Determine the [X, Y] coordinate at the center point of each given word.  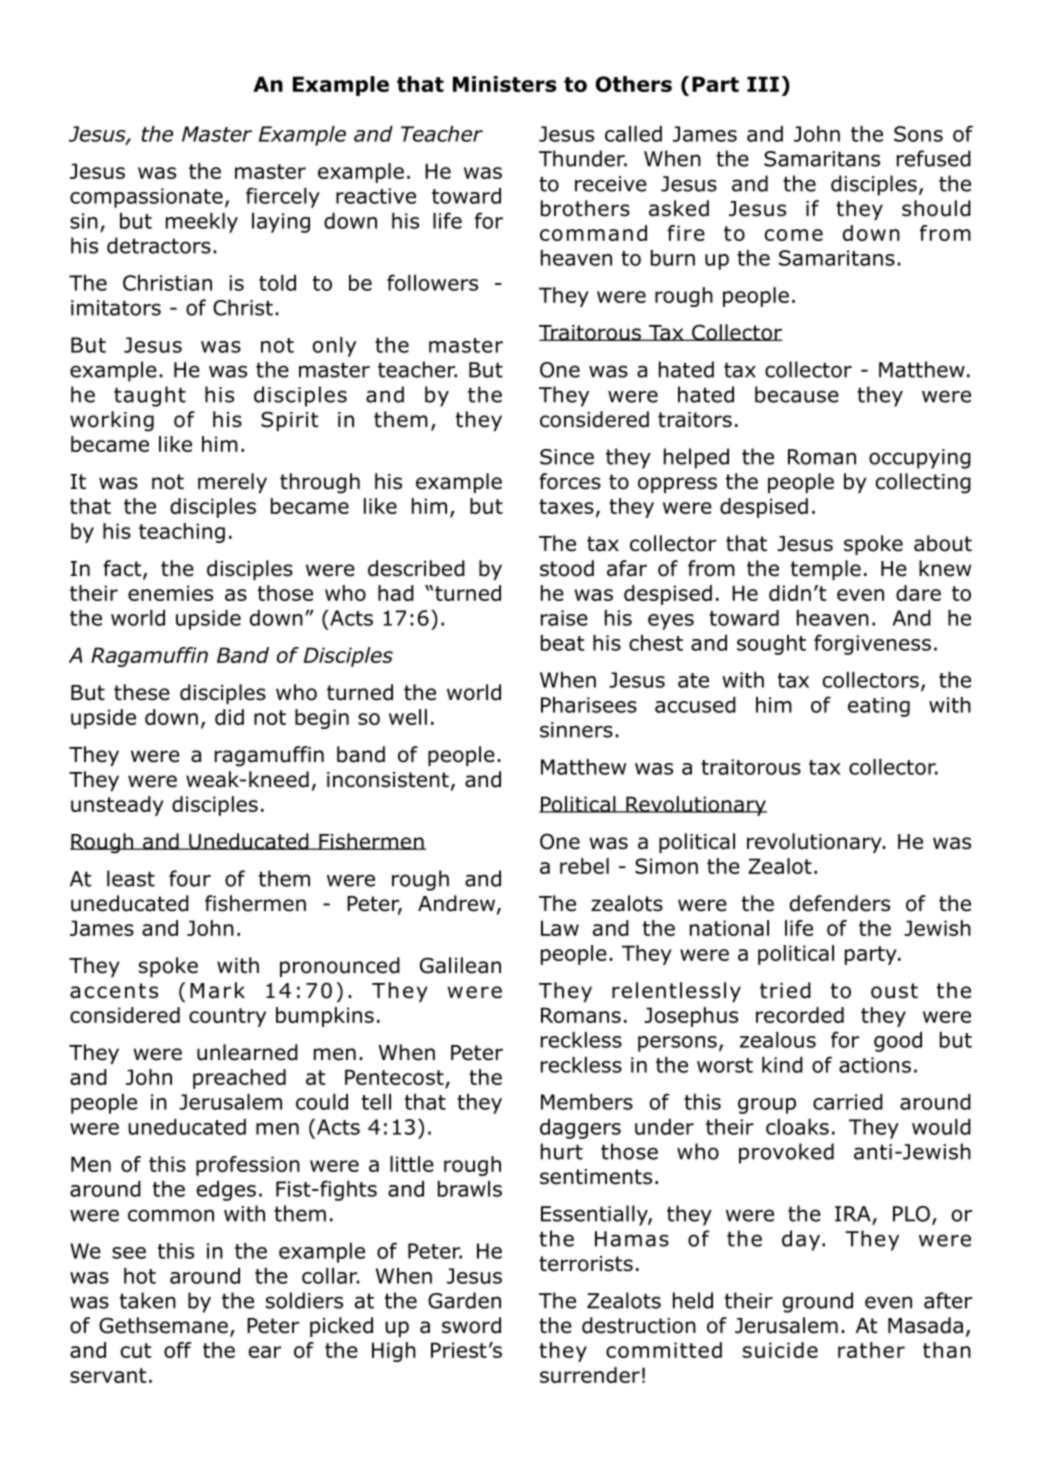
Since [567, 457]
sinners [576, 730]
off [177, 1350]
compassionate [146, 198]
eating [879, 707]
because [797, 394]
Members [587, 1102]
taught [150, 396]
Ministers [505, 84]
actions [875, 1065]
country [227, 1017]
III [763, 84]
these [142, 692]
